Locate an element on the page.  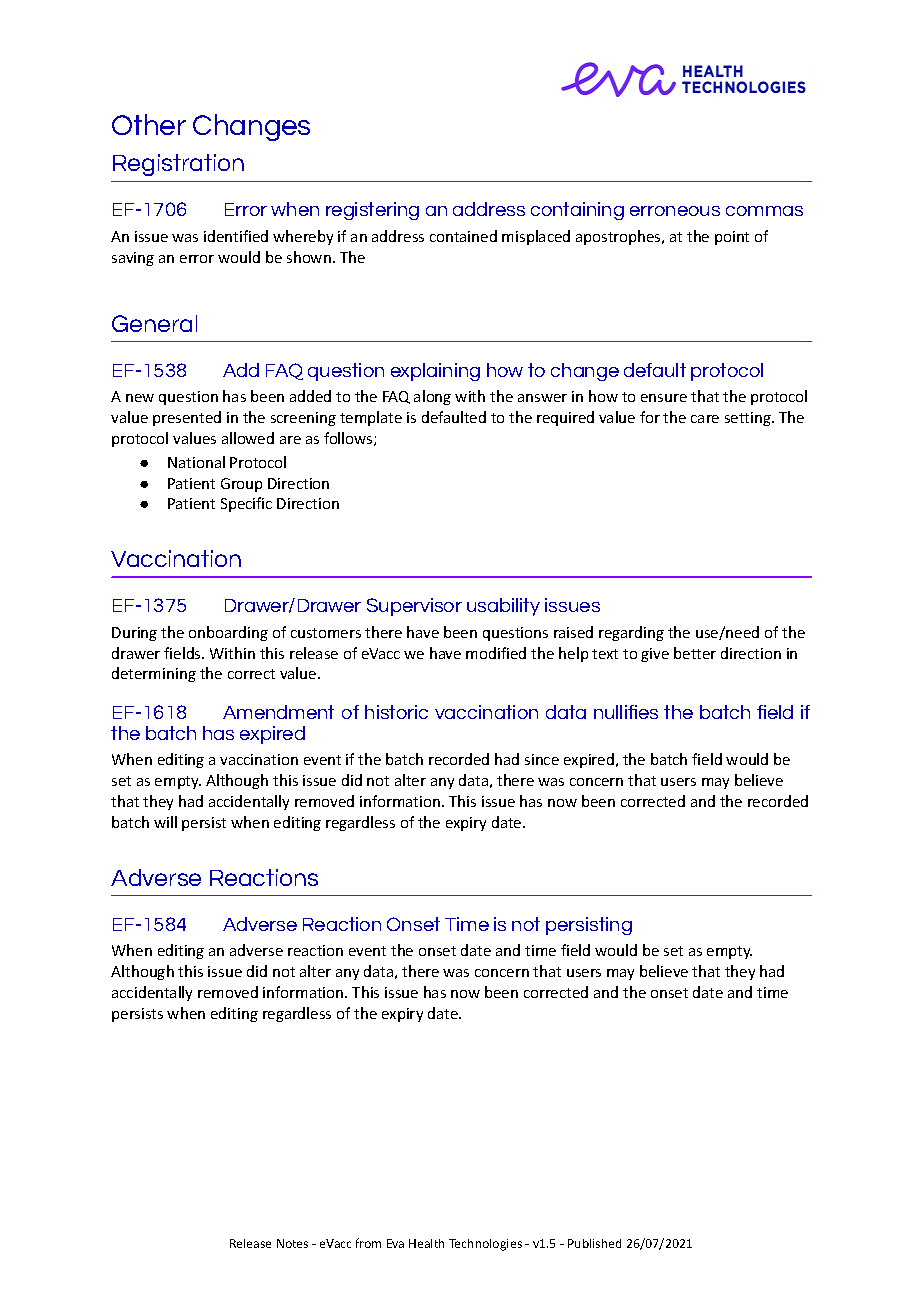
nullifies is located at coordinates (626, 712).
